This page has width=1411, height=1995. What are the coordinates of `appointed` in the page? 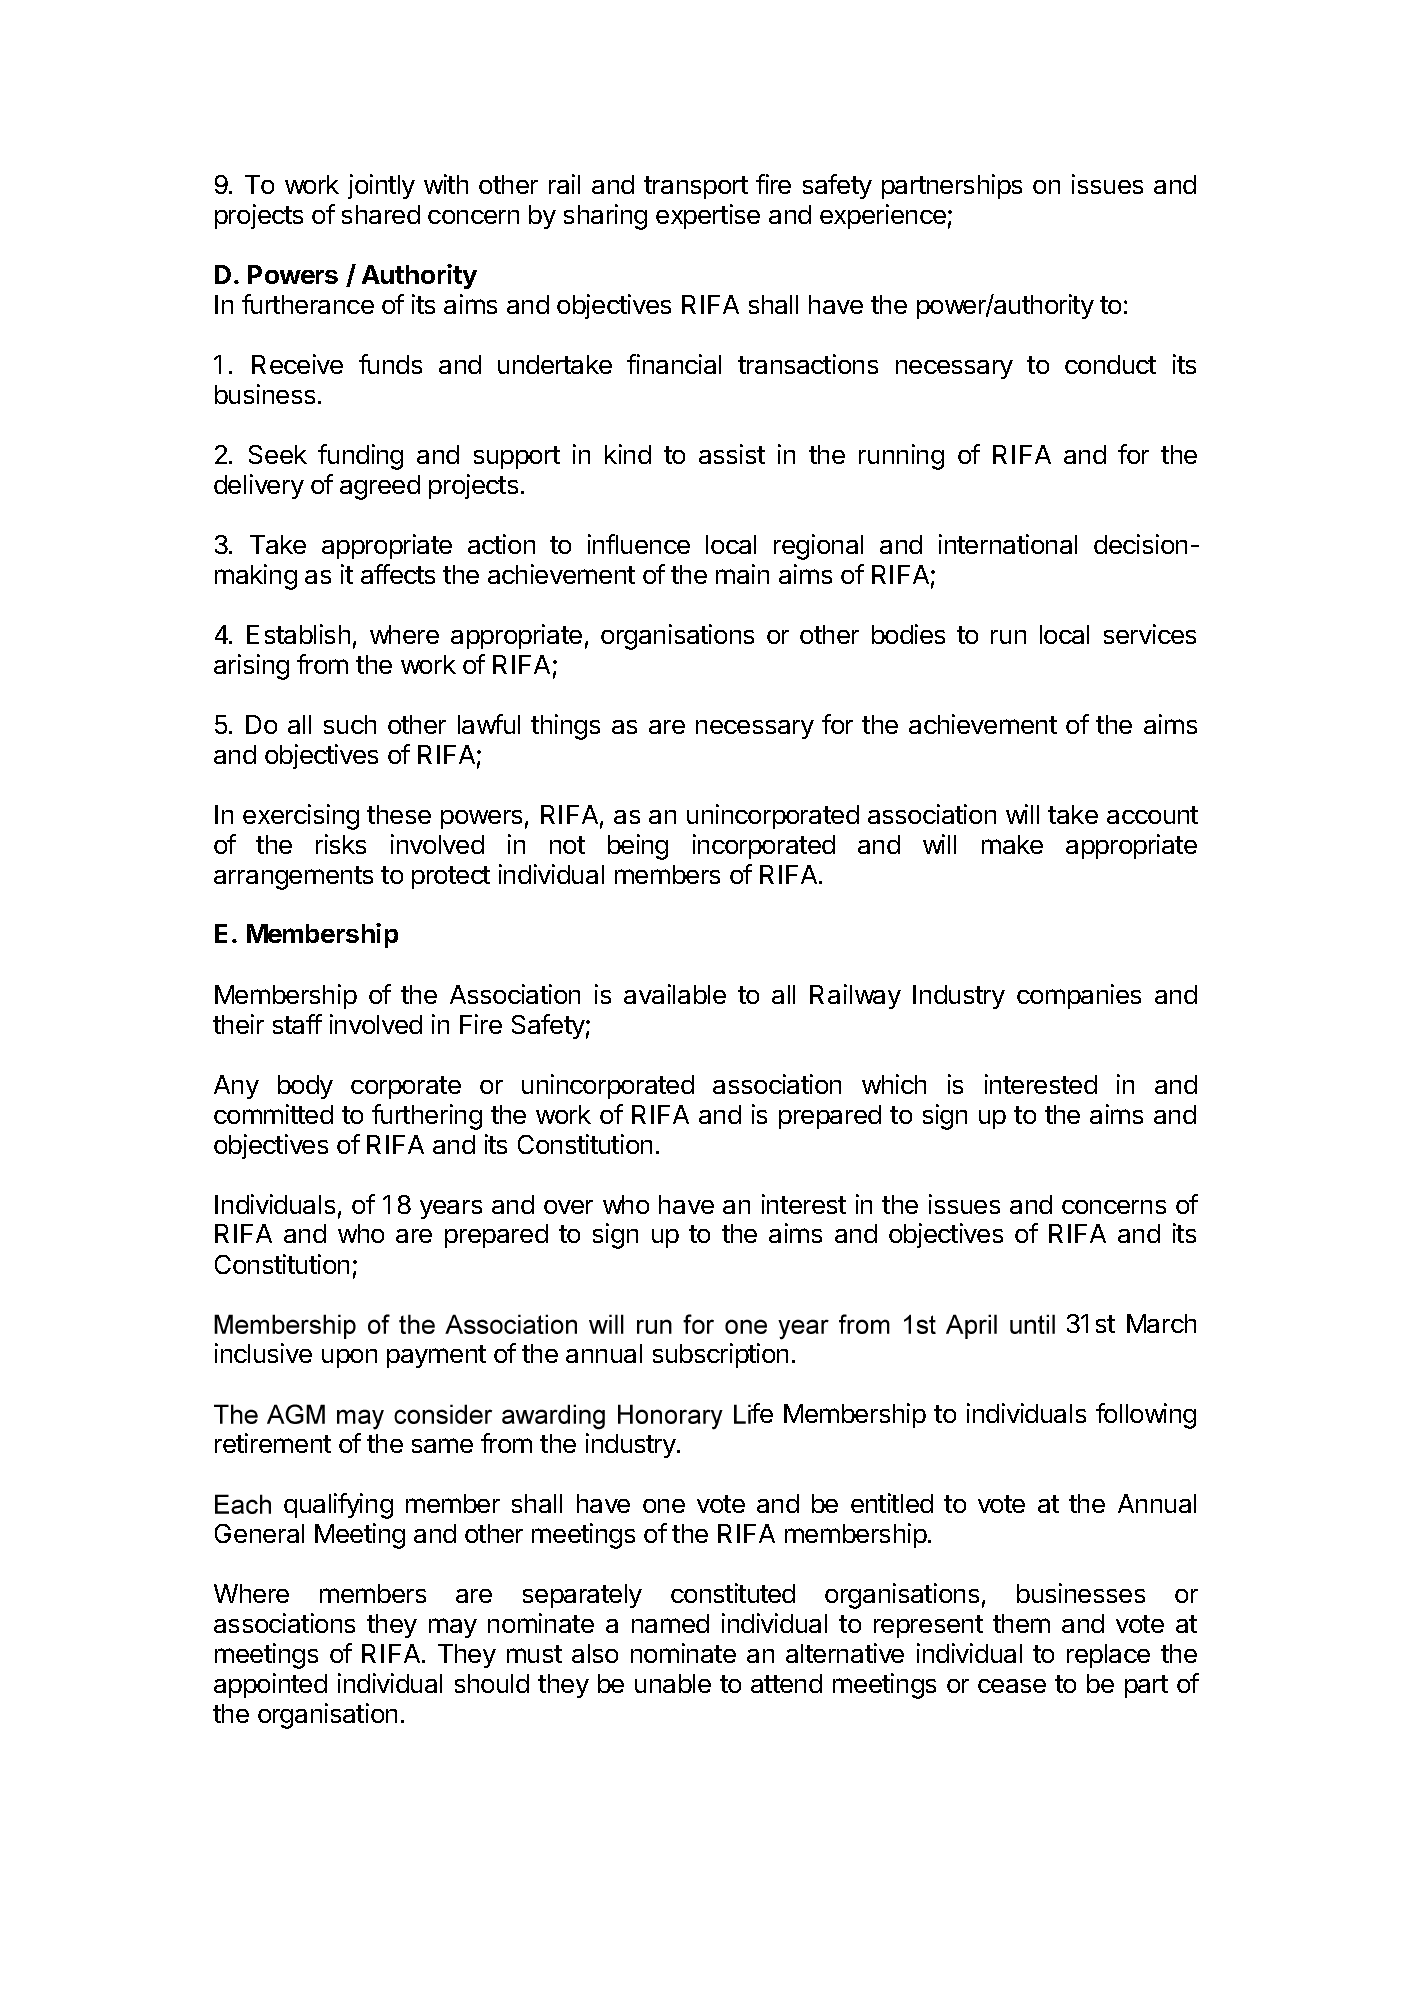 It's located at (270, 1685).
